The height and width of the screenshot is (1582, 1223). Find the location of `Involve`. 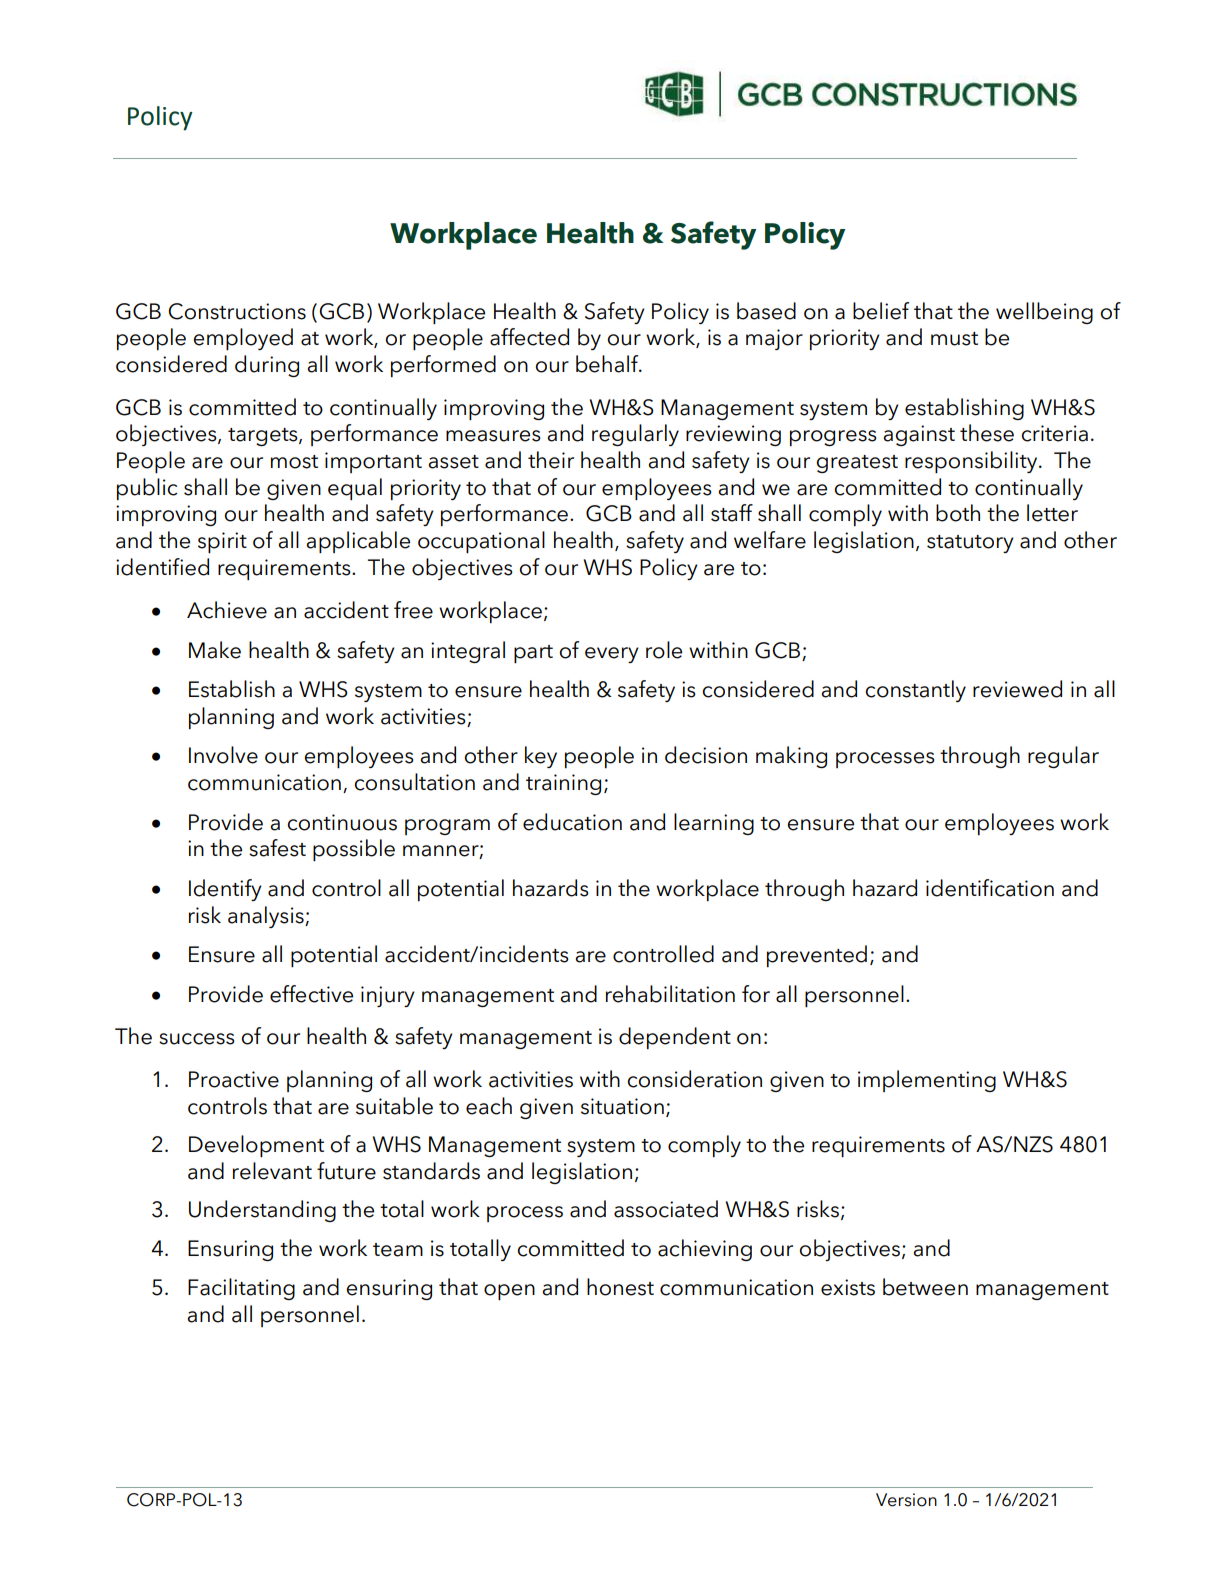

Involve is located at coordinates (223, 755).
